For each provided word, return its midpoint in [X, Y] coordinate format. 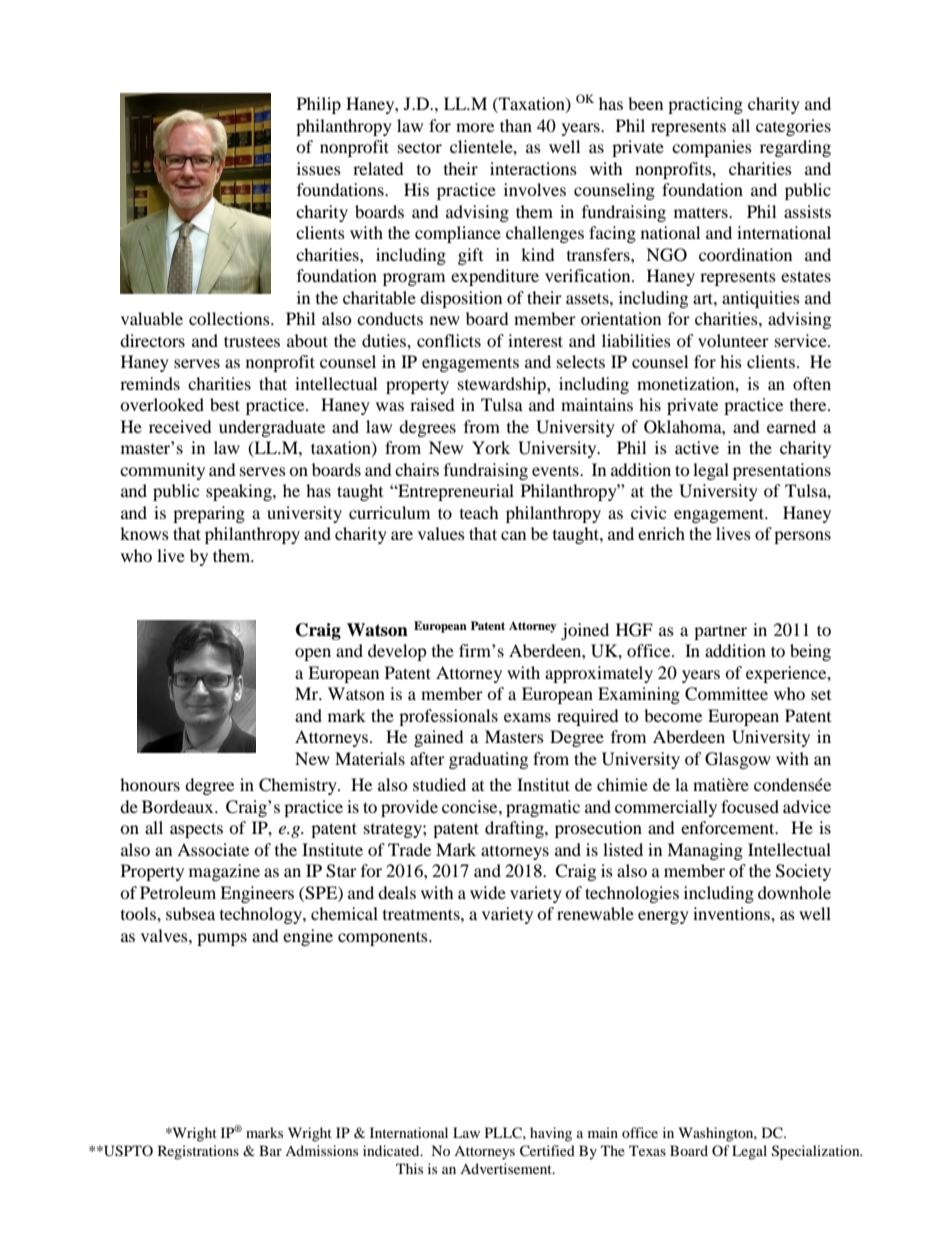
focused [750, 806]
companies [712, 148]
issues [319, 168]
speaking [240, 492]
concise [471, 806]
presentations [782, 471]
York [491, 447]
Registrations [198, 1152]
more [475, 127]
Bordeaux [179, 806]
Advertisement [507, 1168]
